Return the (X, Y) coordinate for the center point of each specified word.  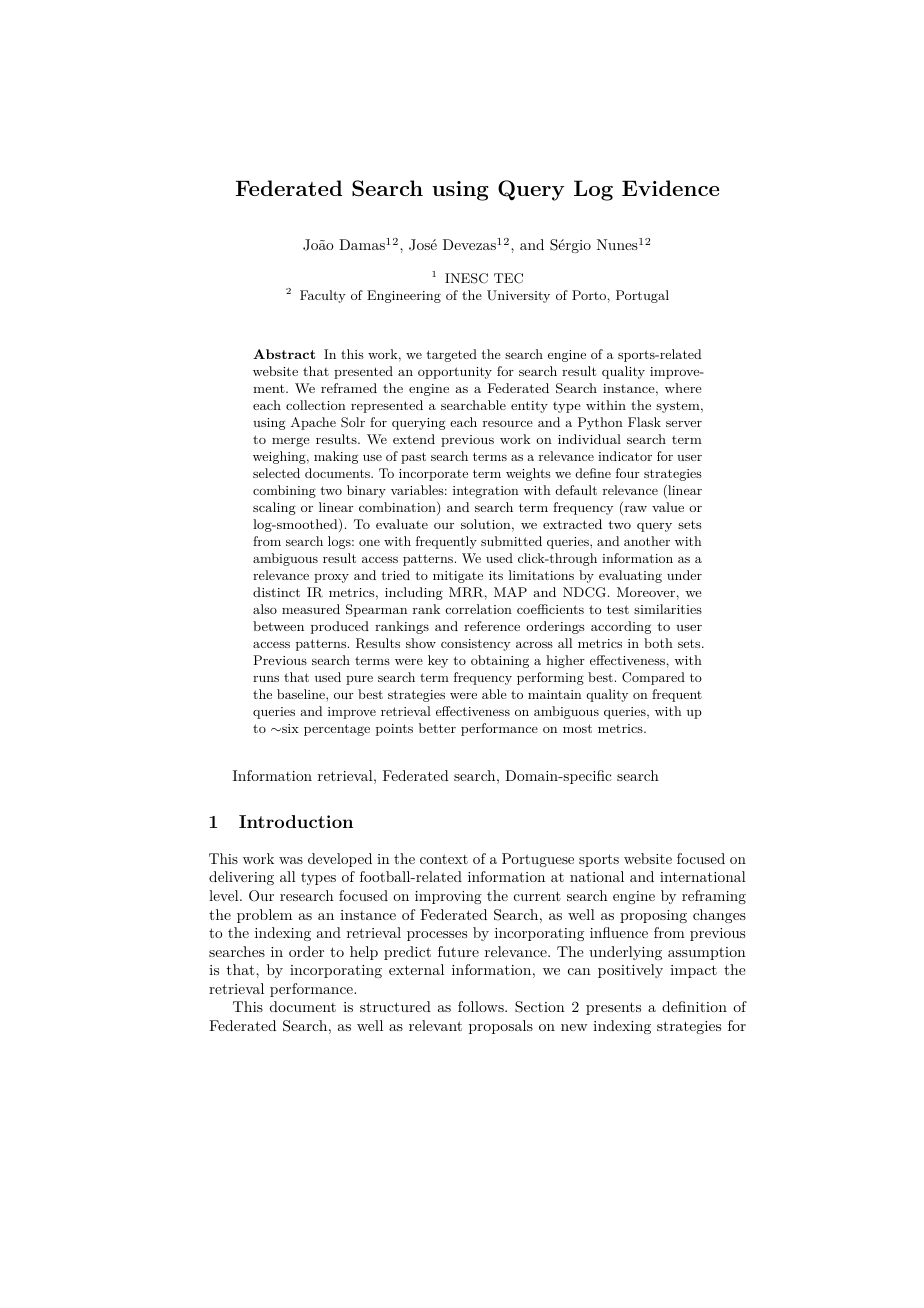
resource (508, 424)
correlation (479, 609)
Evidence (670, 188)
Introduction (296, 821)
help (364, 953)
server (684, 423)
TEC (508, 278)
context (444, 859)
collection (316, 405)
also (265, 609)
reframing (714, 897)
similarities (668, 609)
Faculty (323, 296)
